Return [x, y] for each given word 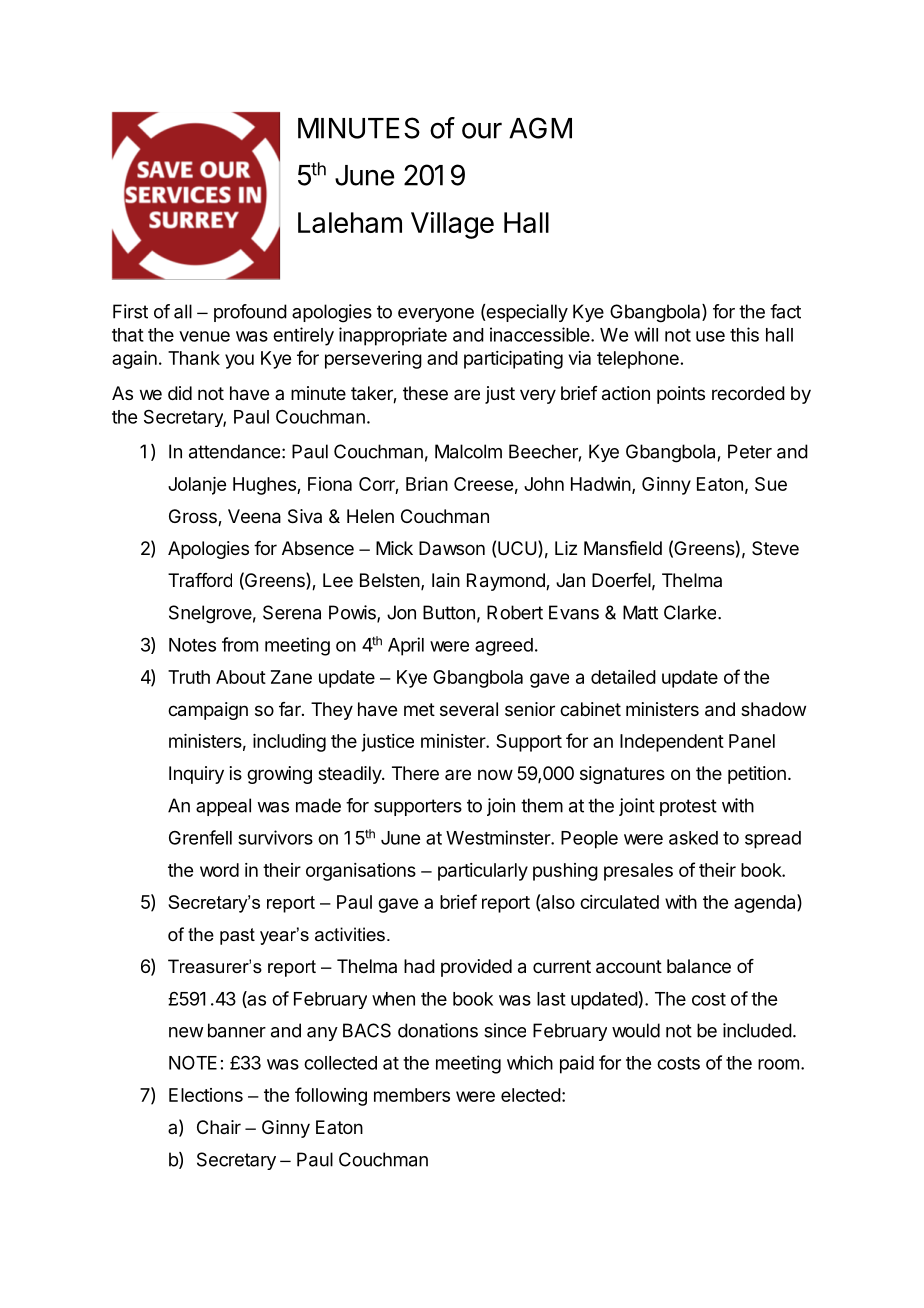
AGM [540, 128]
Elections [206, 1095]
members [412, 1095]
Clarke [690, 612]
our [482, 130]
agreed [504, 647]
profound [250, 313]
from [240, 644]
